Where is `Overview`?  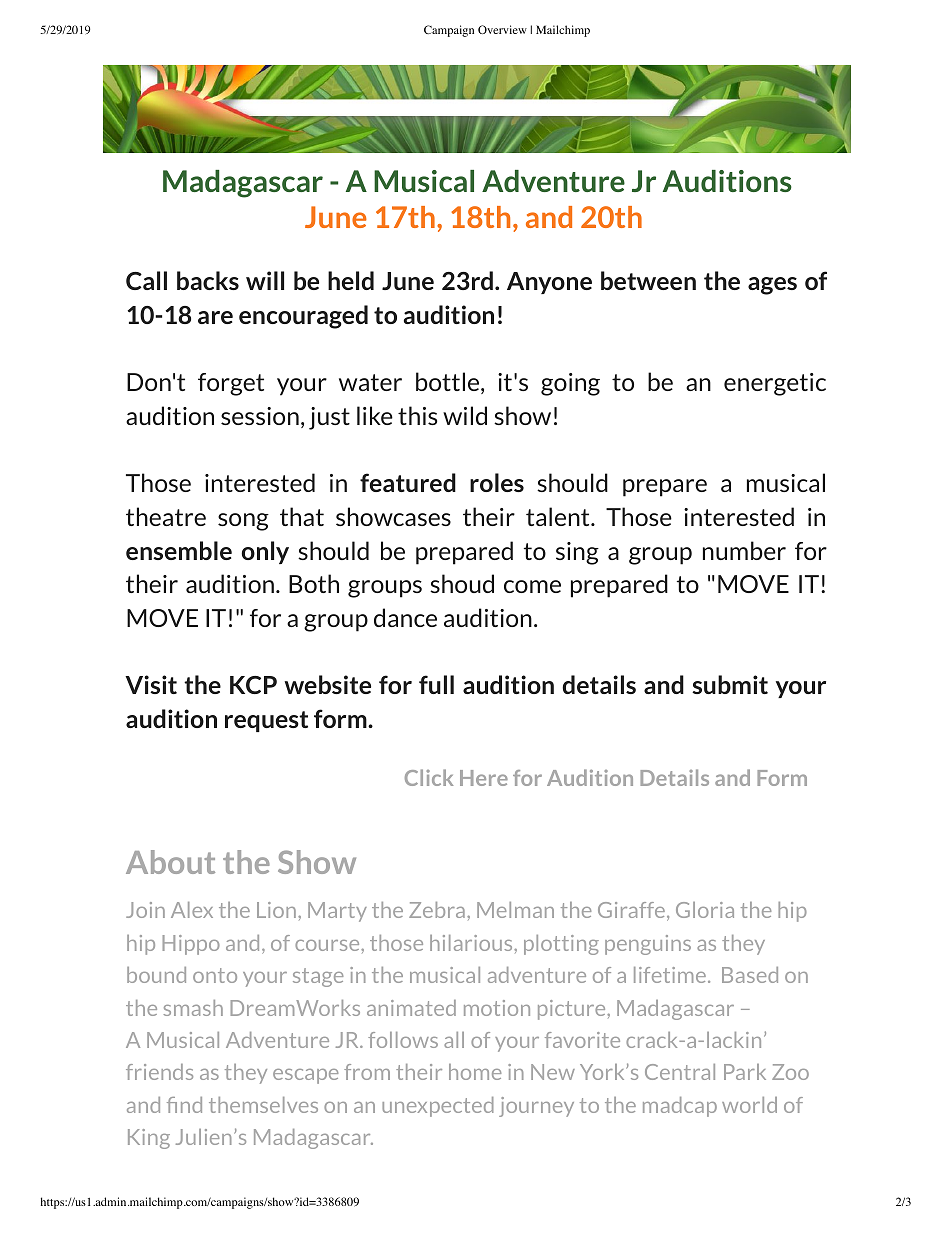 Overview is located at coordinates (502, 29).
